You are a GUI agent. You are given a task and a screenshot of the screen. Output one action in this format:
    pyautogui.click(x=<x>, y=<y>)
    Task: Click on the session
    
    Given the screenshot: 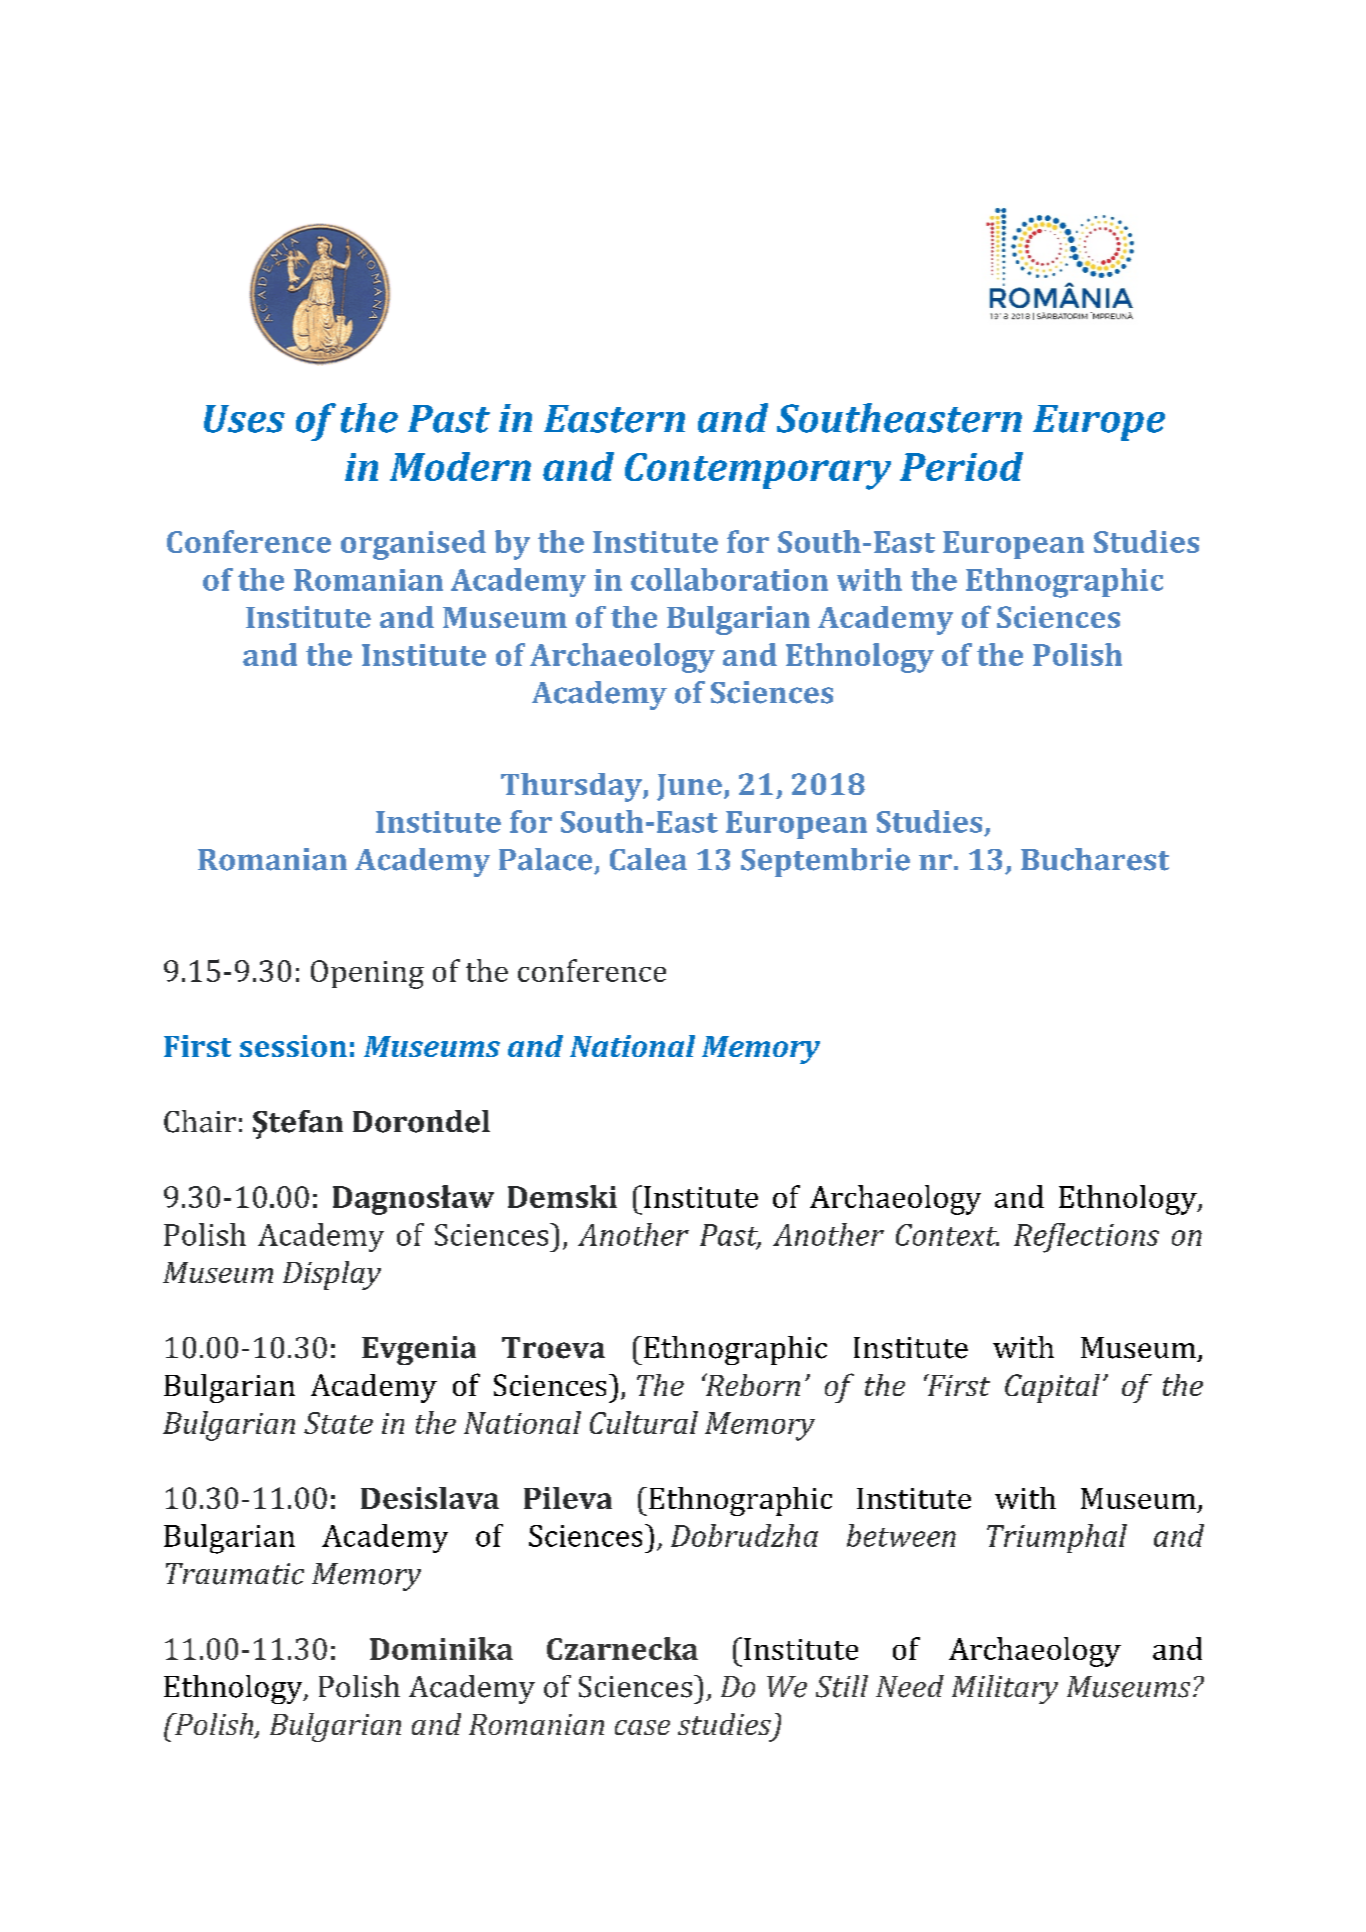 What is the action you would take?
    pyautogui.click(x=293, y=1046)
